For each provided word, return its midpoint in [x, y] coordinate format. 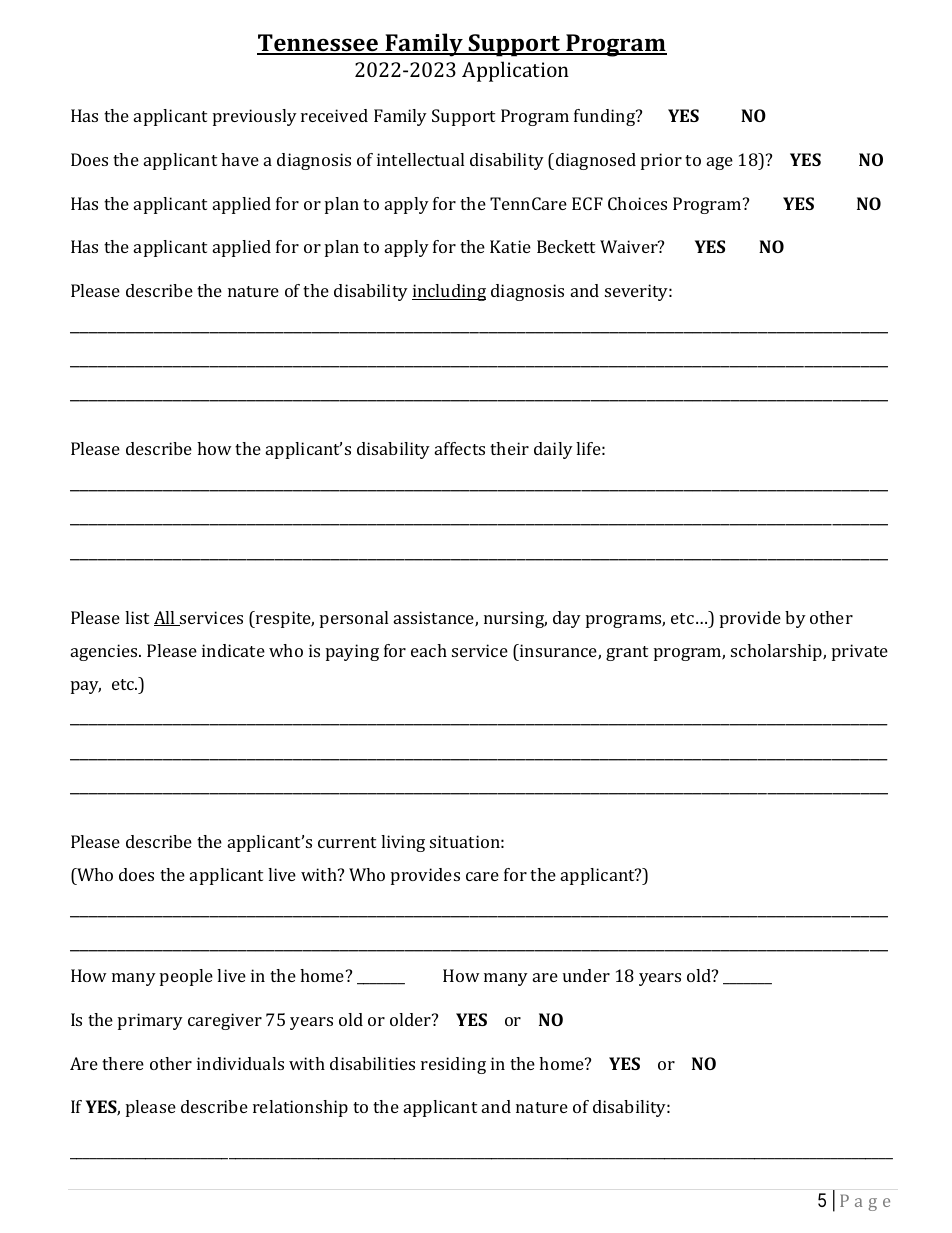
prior [661, 161]
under [586, 975]
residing [453, 1065]
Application [515, 71]
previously [255, 117]
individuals [240, 1063]
